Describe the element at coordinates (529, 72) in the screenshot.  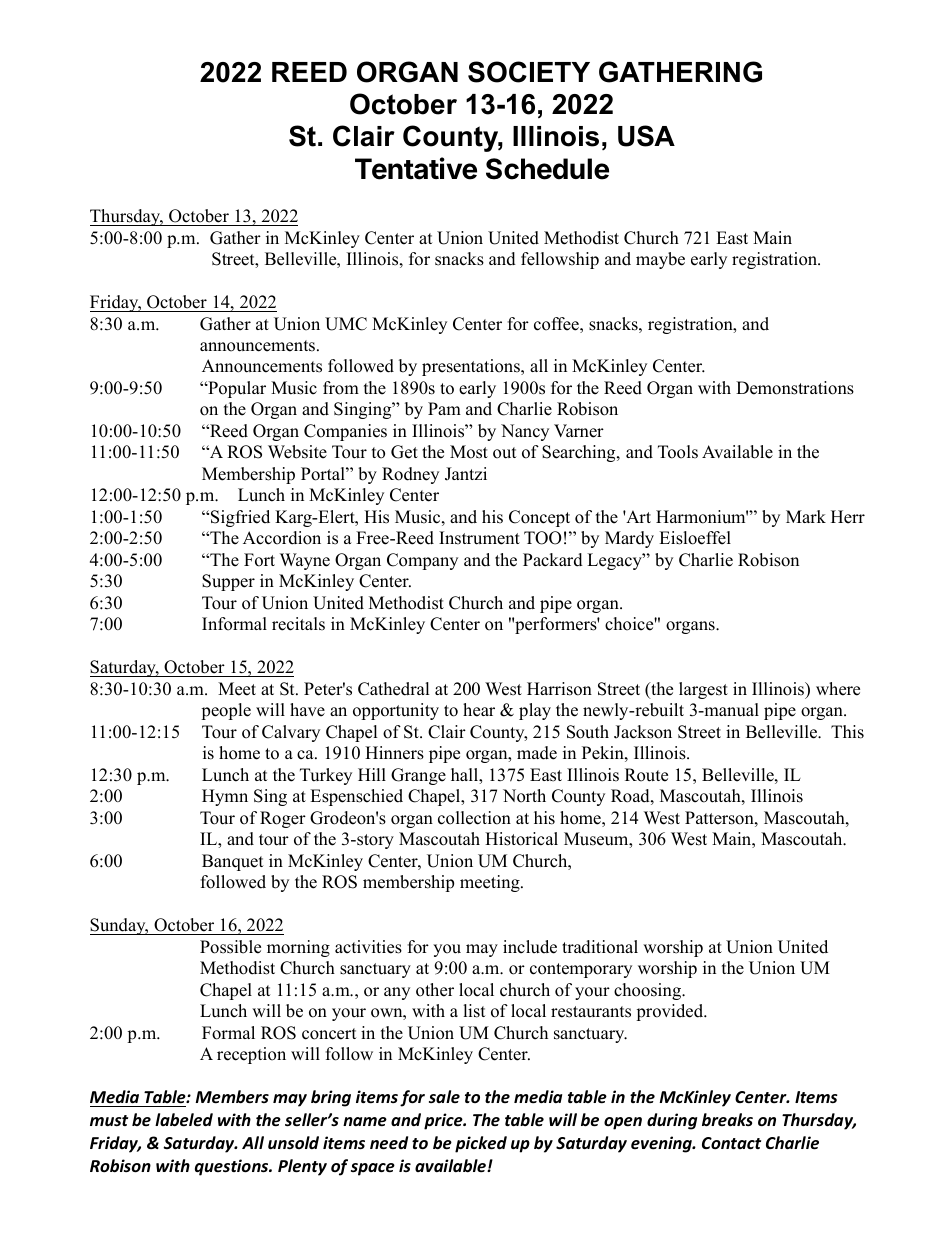
I see `SOCIETY` at that location.
